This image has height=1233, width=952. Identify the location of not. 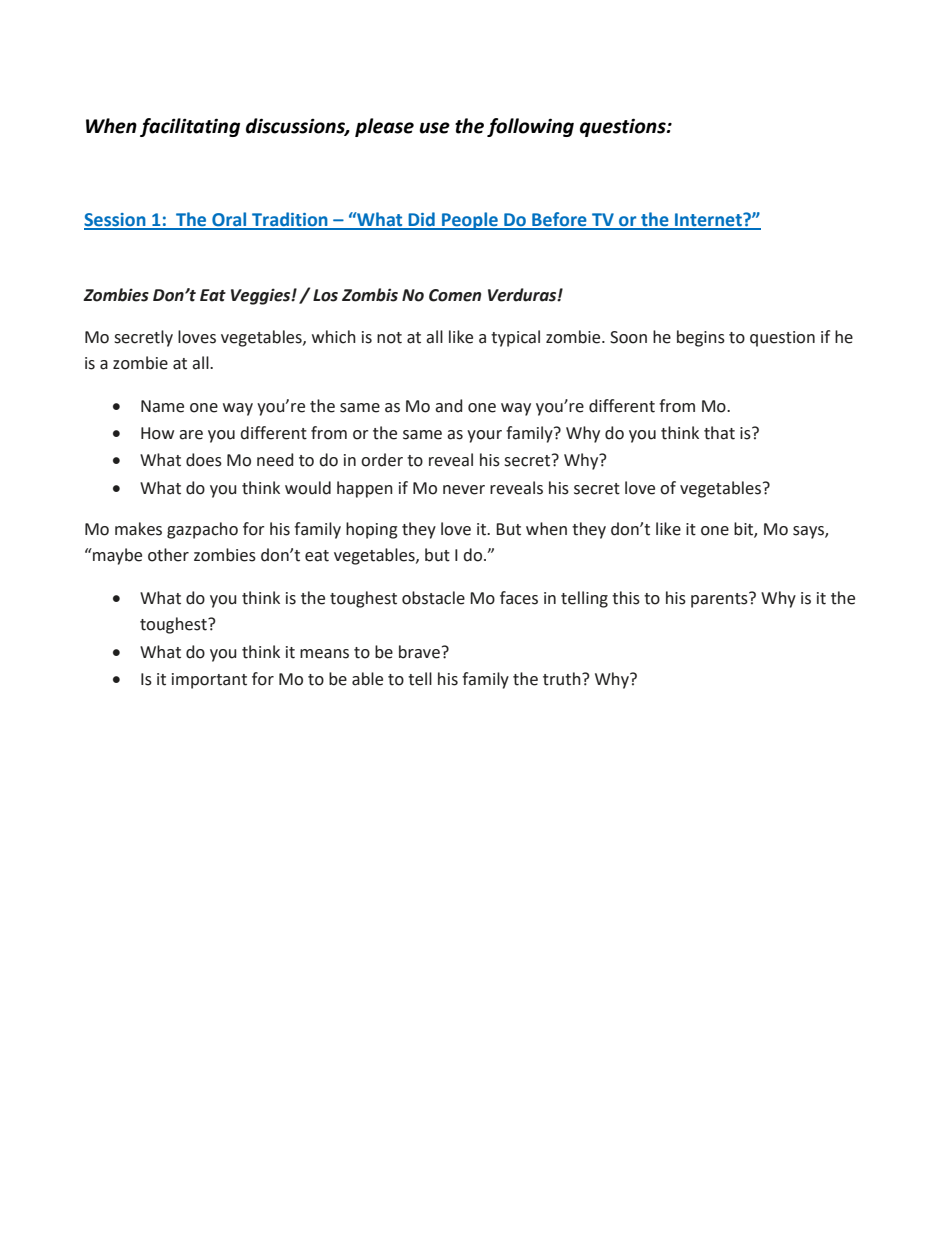
(389, 338).
